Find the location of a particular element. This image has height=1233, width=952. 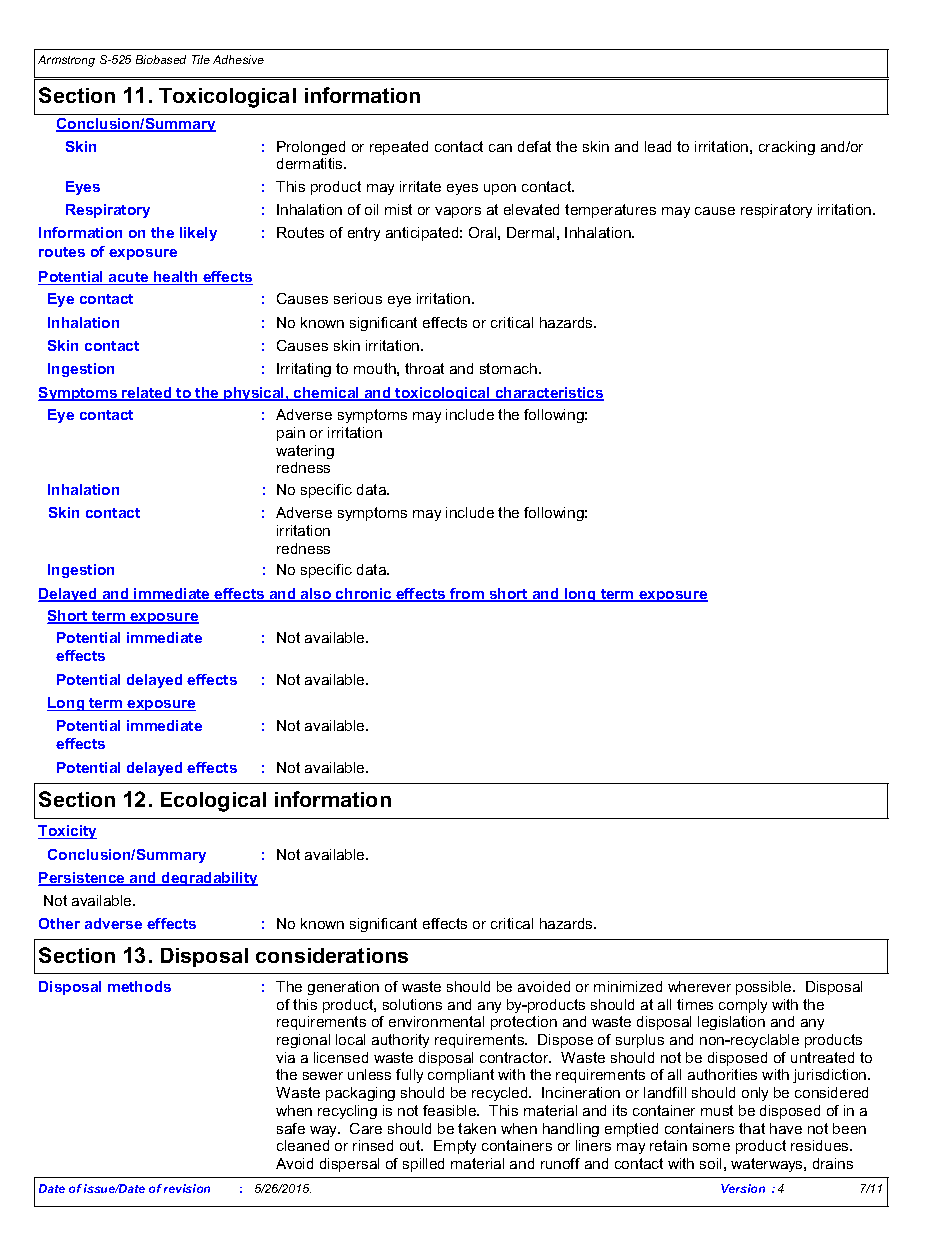

characteristics is located at coordinates (548, 394).
